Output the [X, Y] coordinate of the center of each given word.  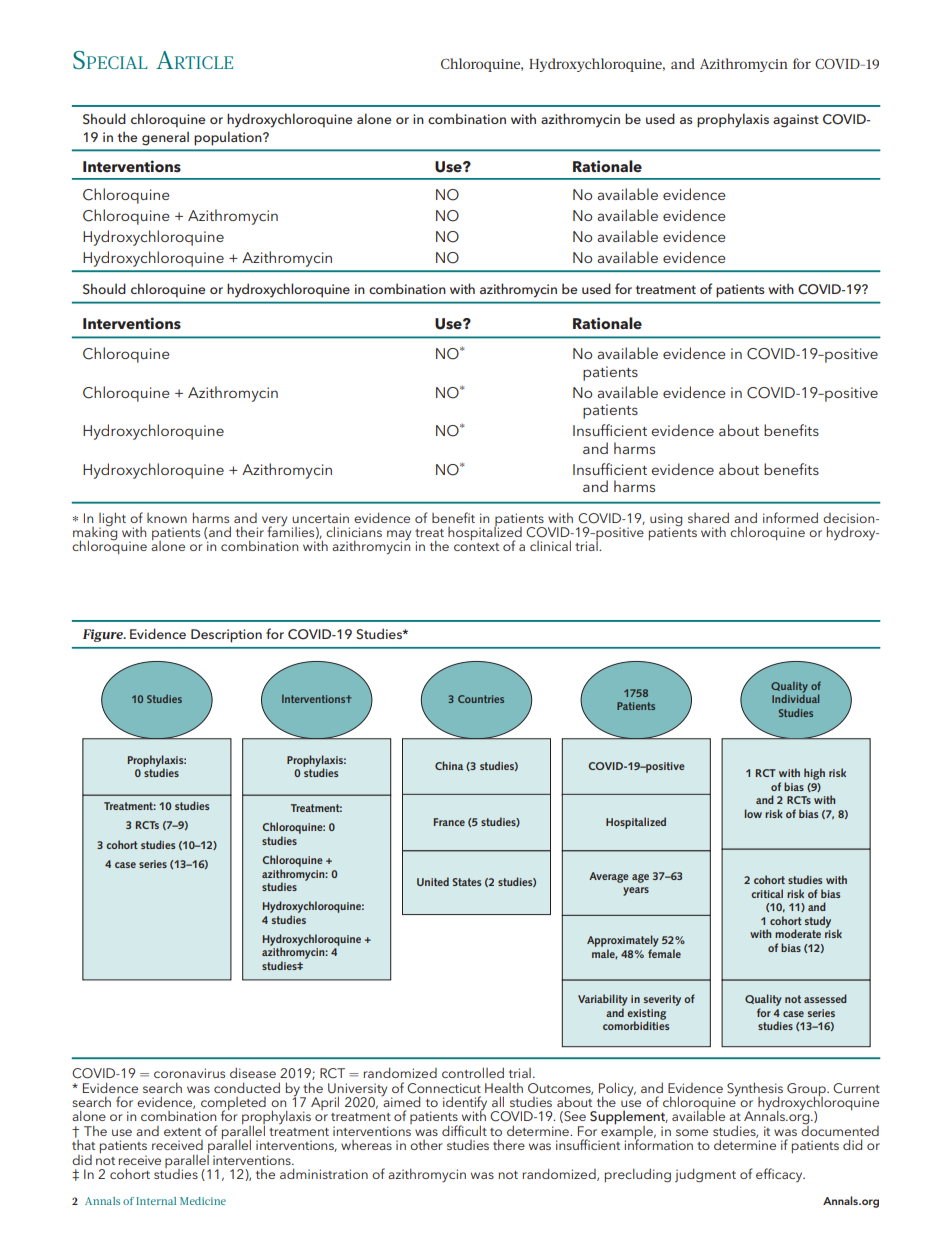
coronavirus [189, 1073]
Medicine [203, 1201]
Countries [481, 699]
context [476, 547]
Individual [795, 698]
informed [790, 517]
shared [708, 517]
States [466, 882]
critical [767, 893]
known [167, 518]
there [509, 1144]
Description [226, 636]
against [796, 121]
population [229, 138]
